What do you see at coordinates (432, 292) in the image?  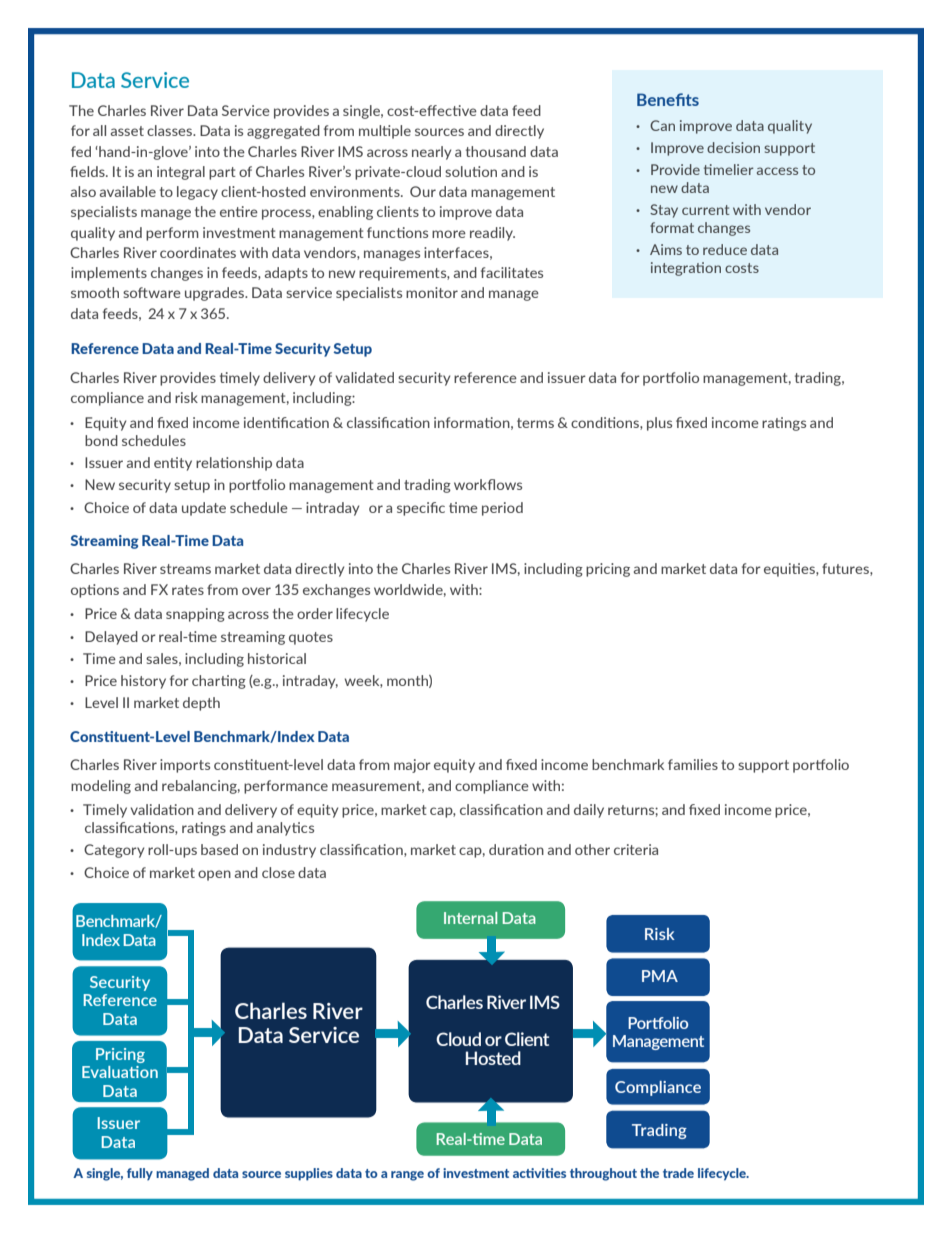 I see `monitor` at bounding box center [432, 292].
